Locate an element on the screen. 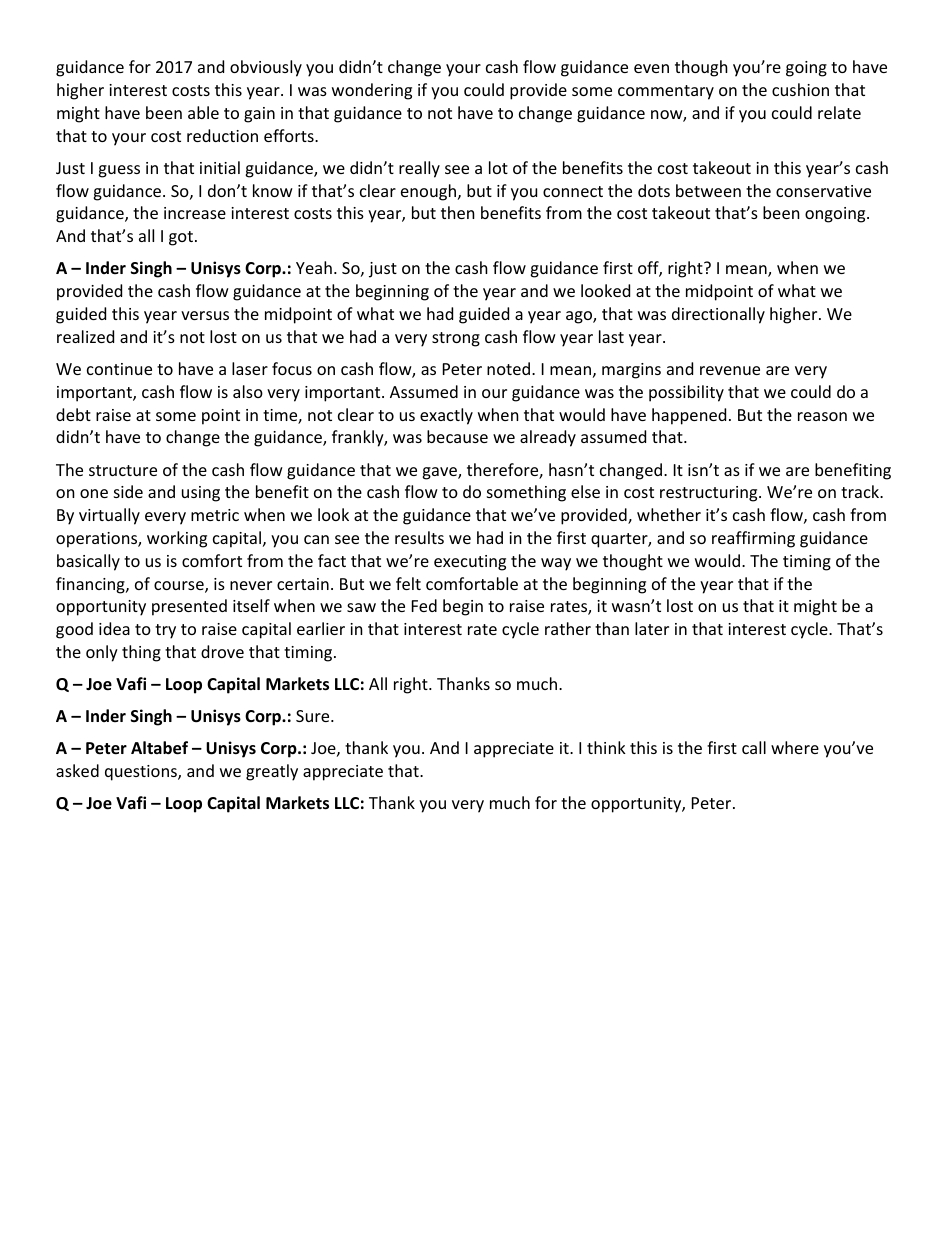 The height and width of the screenshot is (1233, 952). think is located at coordinates (606, 747).
